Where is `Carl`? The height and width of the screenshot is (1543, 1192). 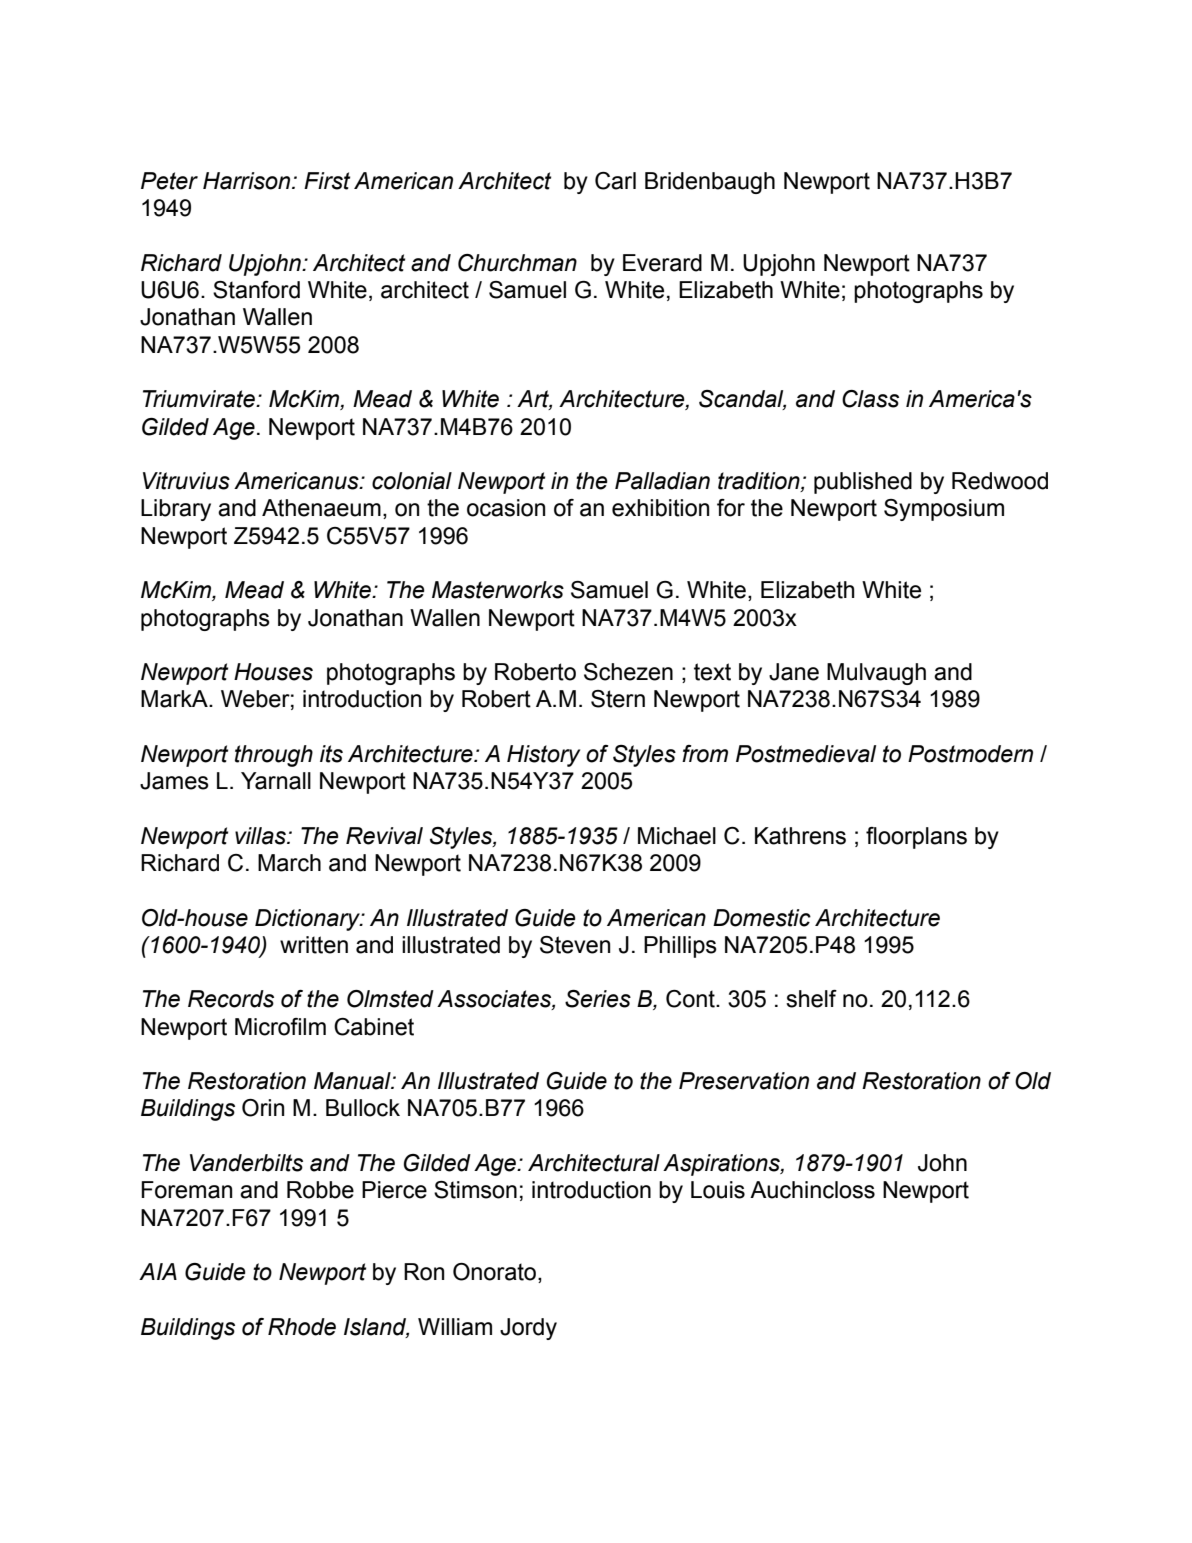
Carl is located at coordinates (615, 181).
